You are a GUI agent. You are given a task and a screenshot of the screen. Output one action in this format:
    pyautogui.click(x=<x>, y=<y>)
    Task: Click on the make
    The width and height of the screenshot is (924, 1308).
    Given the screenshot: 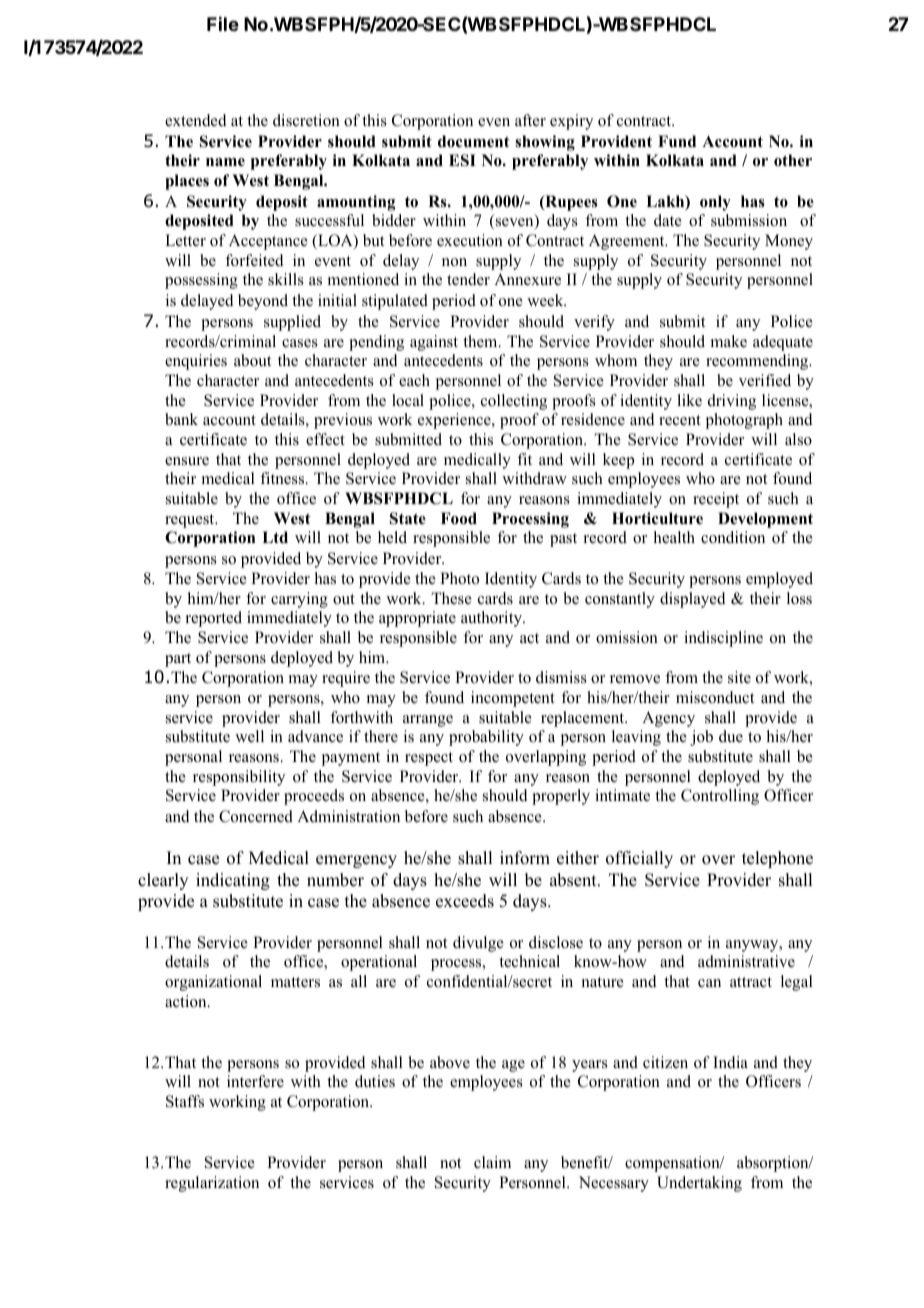 What is the action you would take?
    pyautogui.click(x=729, y=341)
